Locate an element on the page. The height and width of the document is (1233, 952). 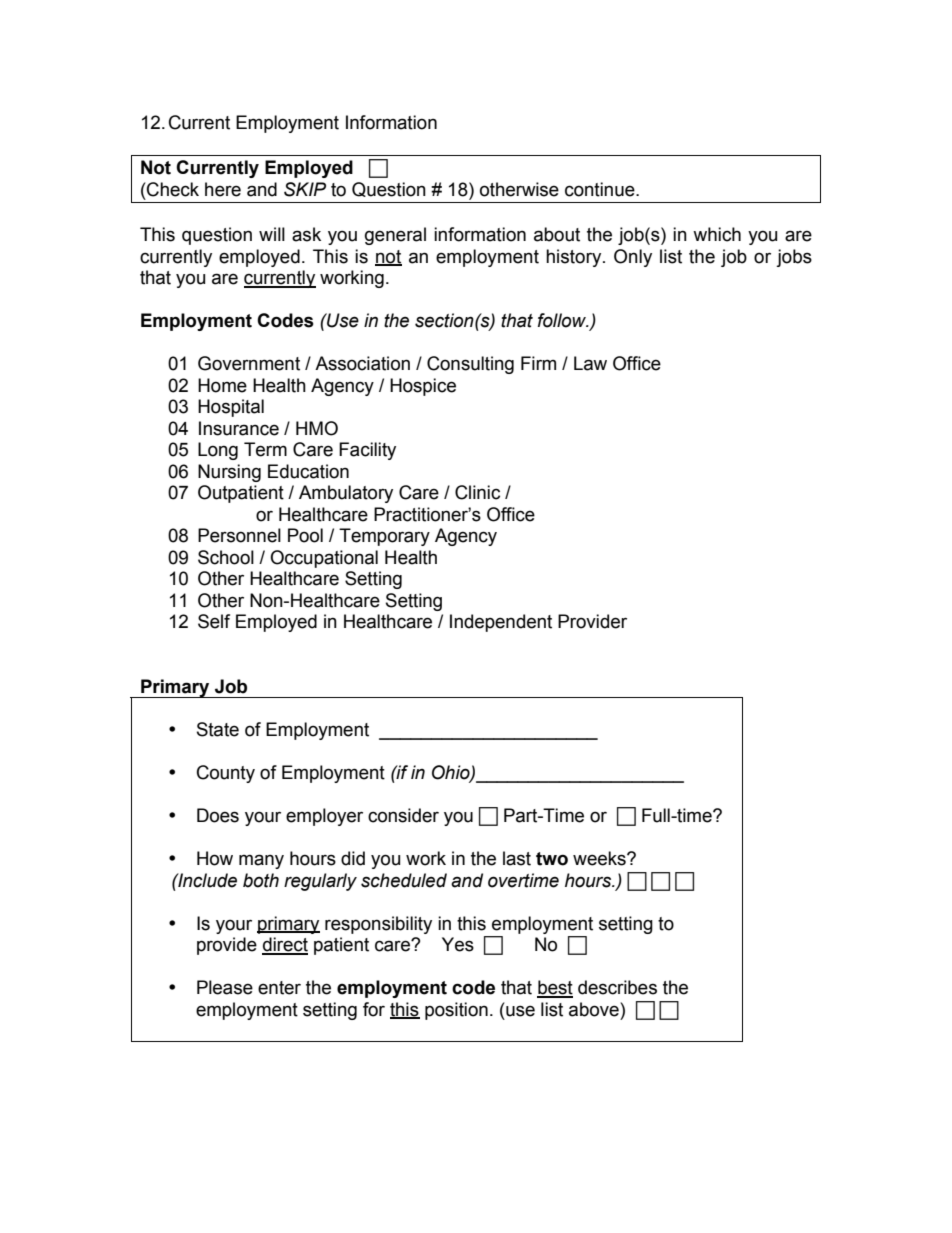
Please is located at coordinates (225, 987).
